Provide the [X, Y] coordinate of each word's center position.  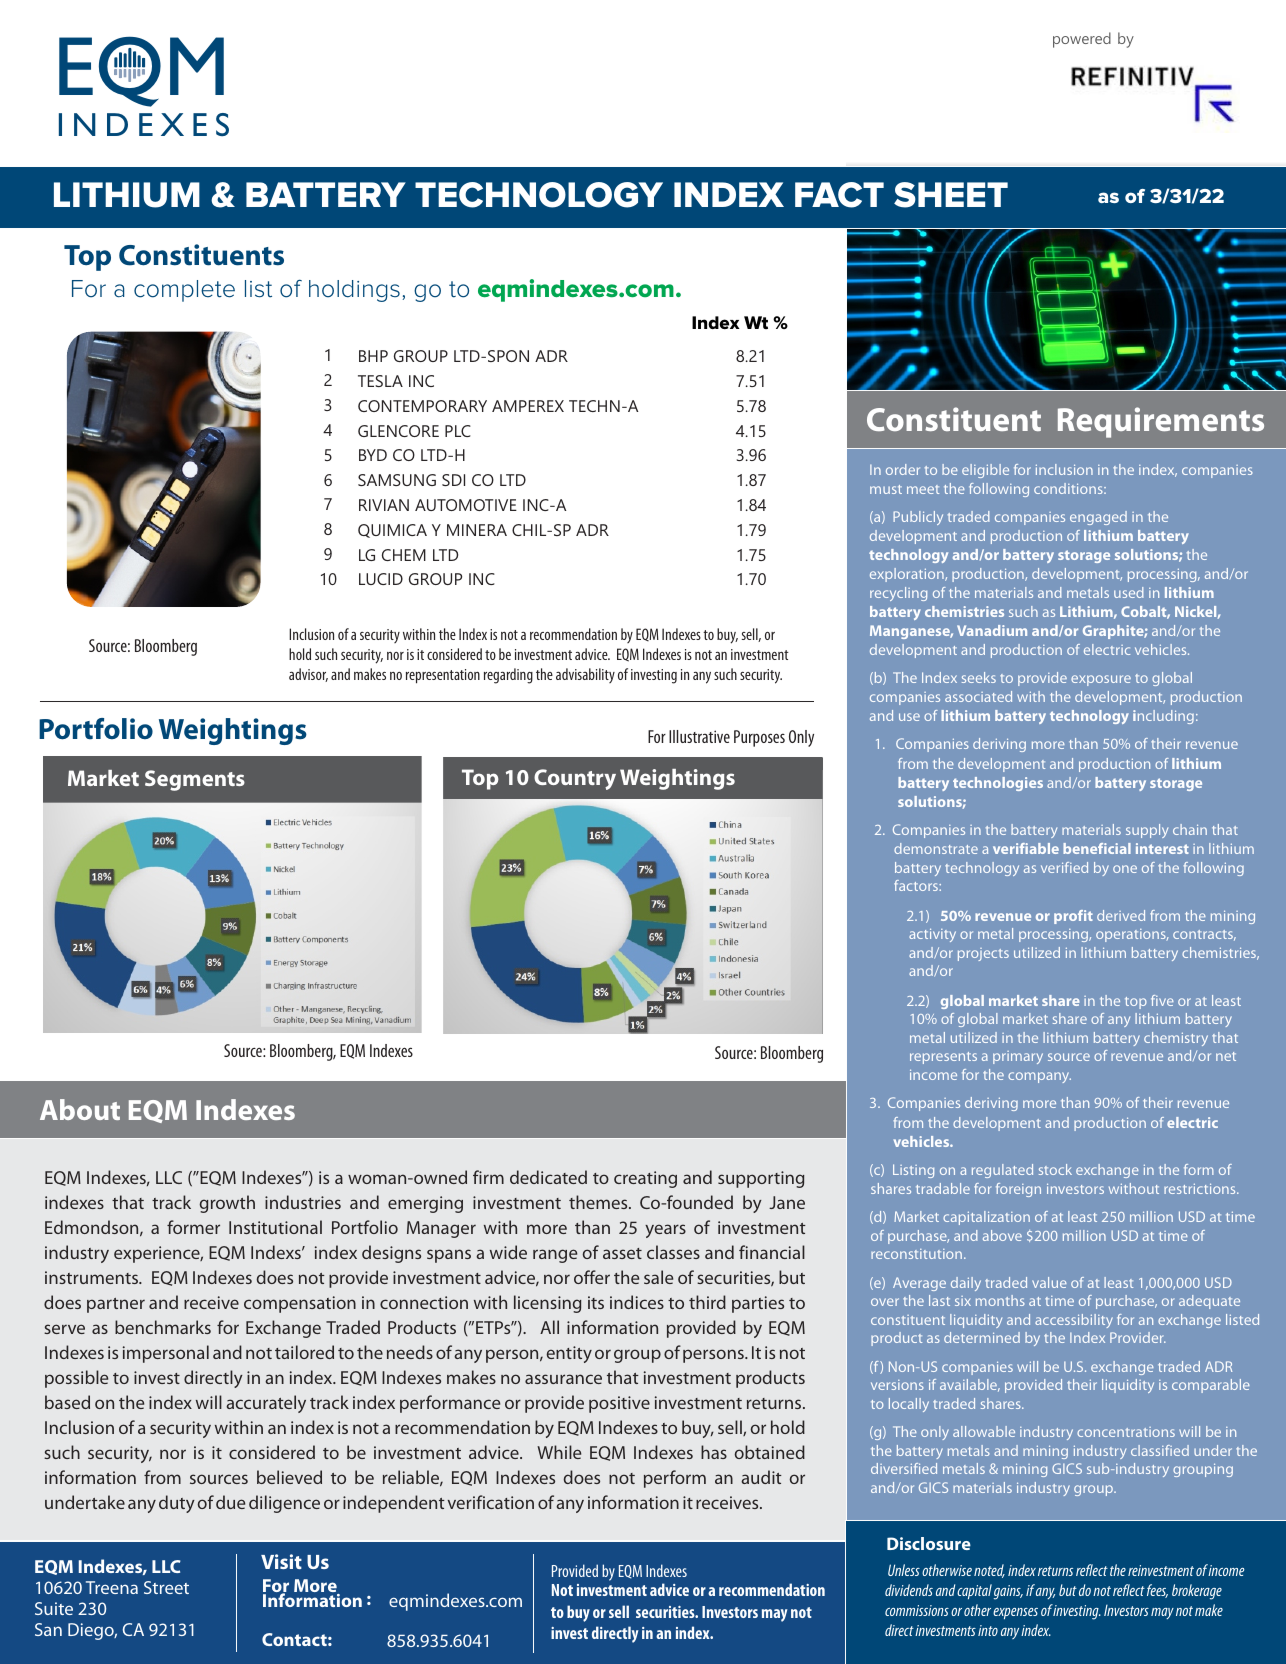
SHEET [951, 195]
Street [166, 1587]
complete [184, 291]
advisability [585, 675]
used [1129, 592]
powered [1082, 40]
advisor [308, 675]
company [1039, 1077]
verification [490, 1502]
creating [645, 1179]
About [80, 1109]
